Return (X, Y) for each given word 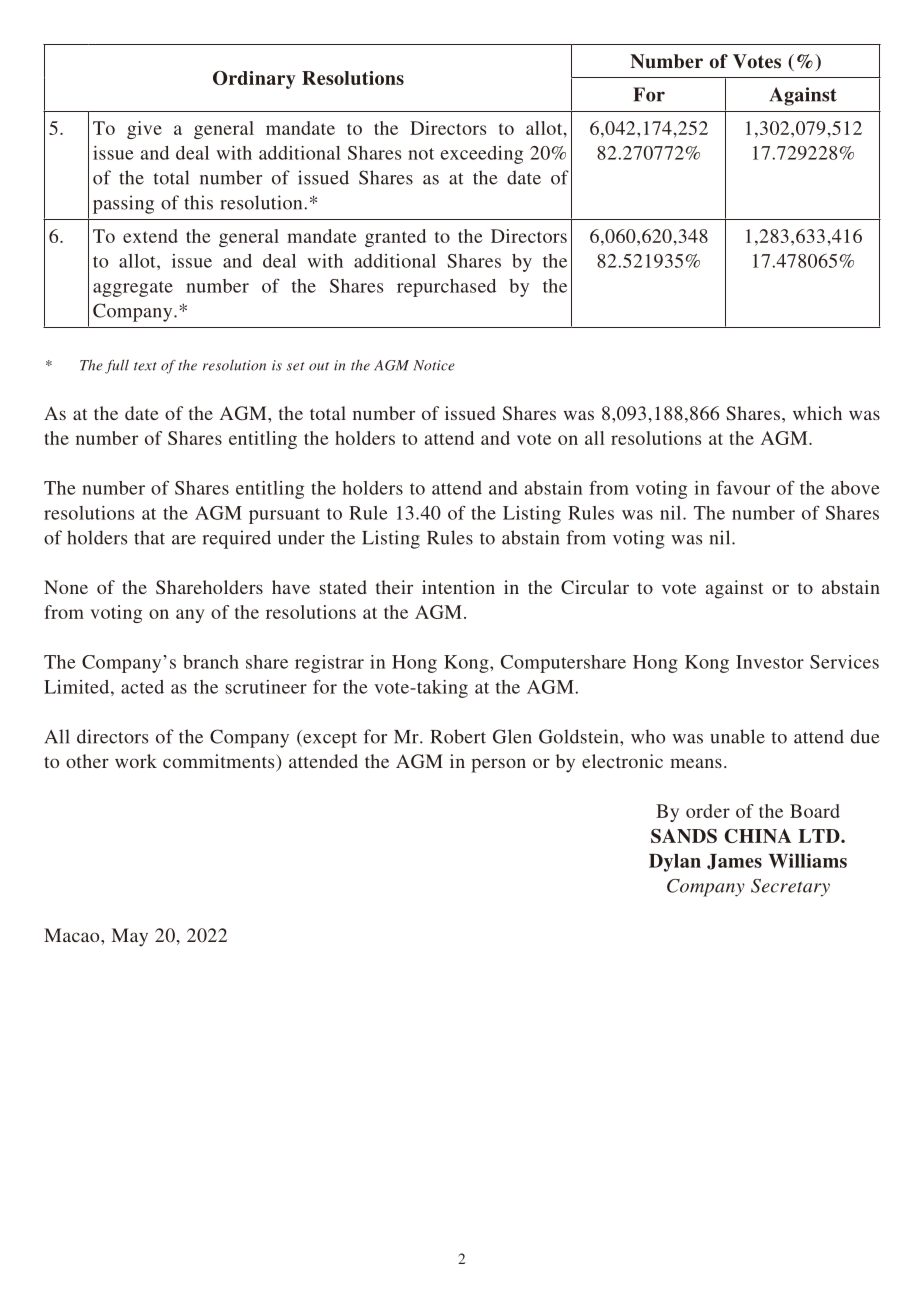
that (149, 537)
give (144, 130)
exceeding (482, 155)
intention (458, 587)
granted (395, 238)
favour (743, 487)
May (129, 937)
